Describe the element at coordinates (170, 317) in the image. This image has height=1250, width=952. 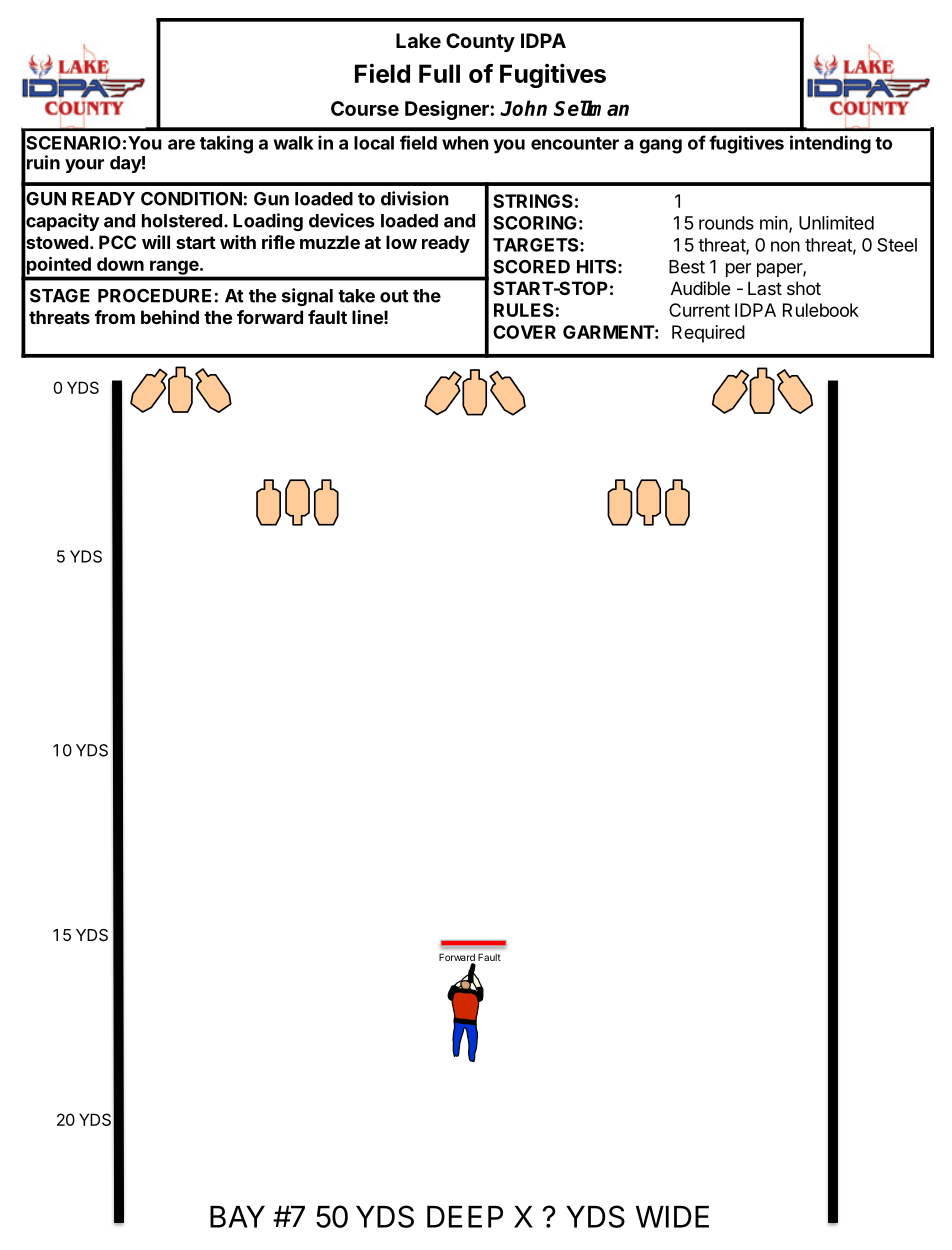
I see `behind` at that location.
